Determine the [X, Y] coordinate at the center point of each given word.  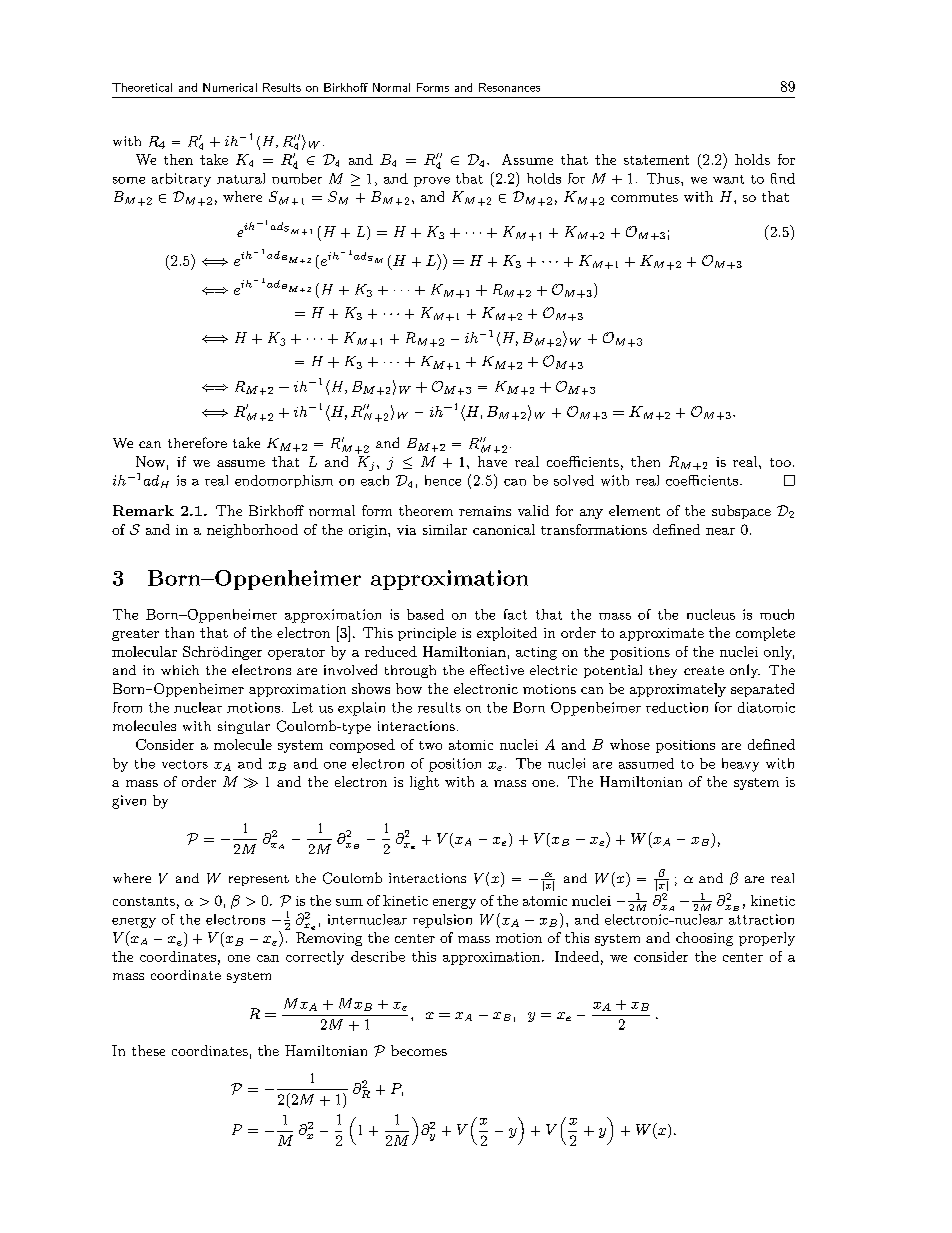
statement [656, 160]
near [720, 531]
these [148, 1050]
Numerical [230, 87]
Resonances [509, 87]
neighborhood [252, 531]
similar [445, 529]
